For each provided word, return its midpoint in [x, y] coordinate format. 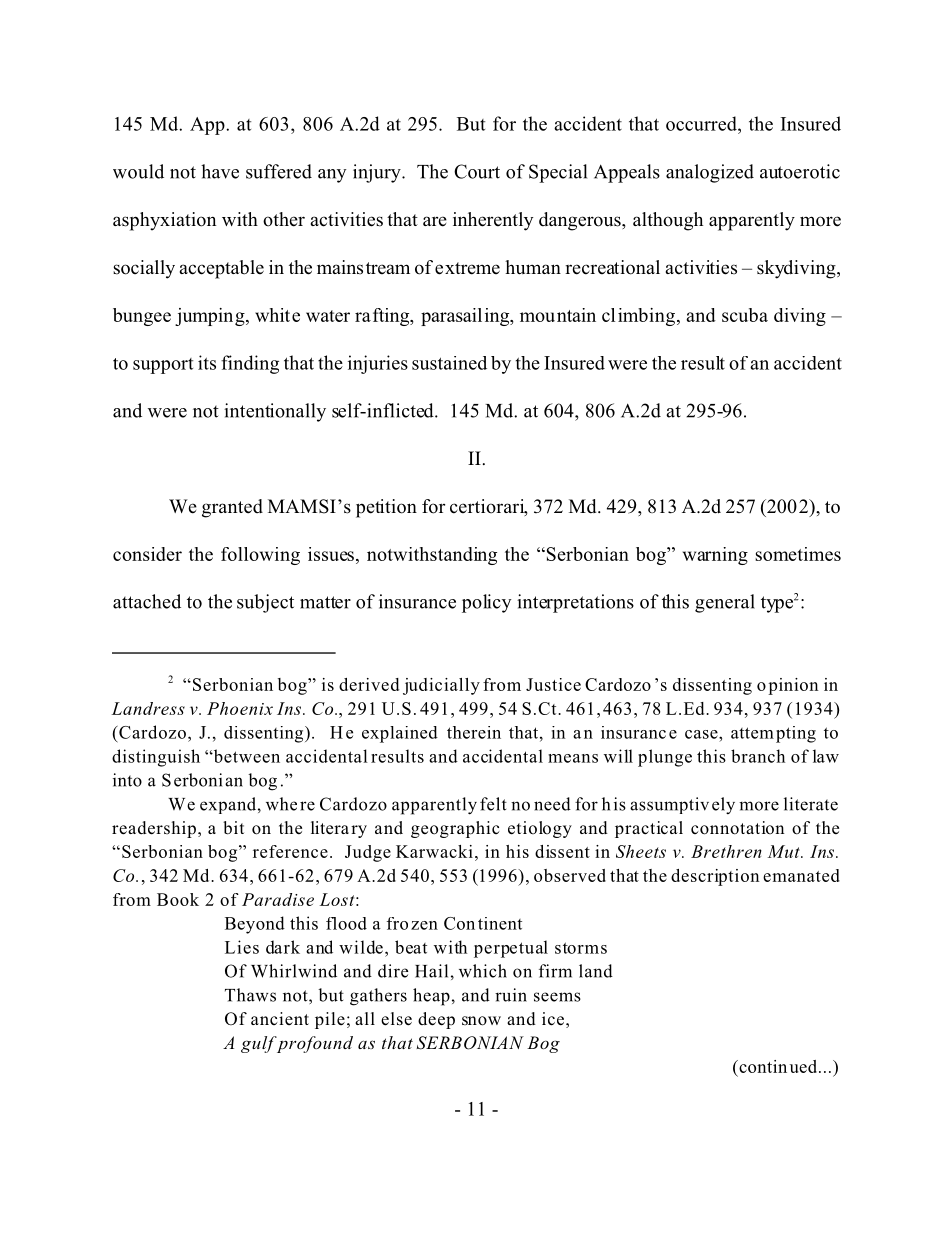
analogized [710, 173]
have [220, 171]
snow [481, 1021]
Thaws [250, 995]
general [725, 603]
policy [487, 603]
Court [477, 171]
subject [265, 603]
